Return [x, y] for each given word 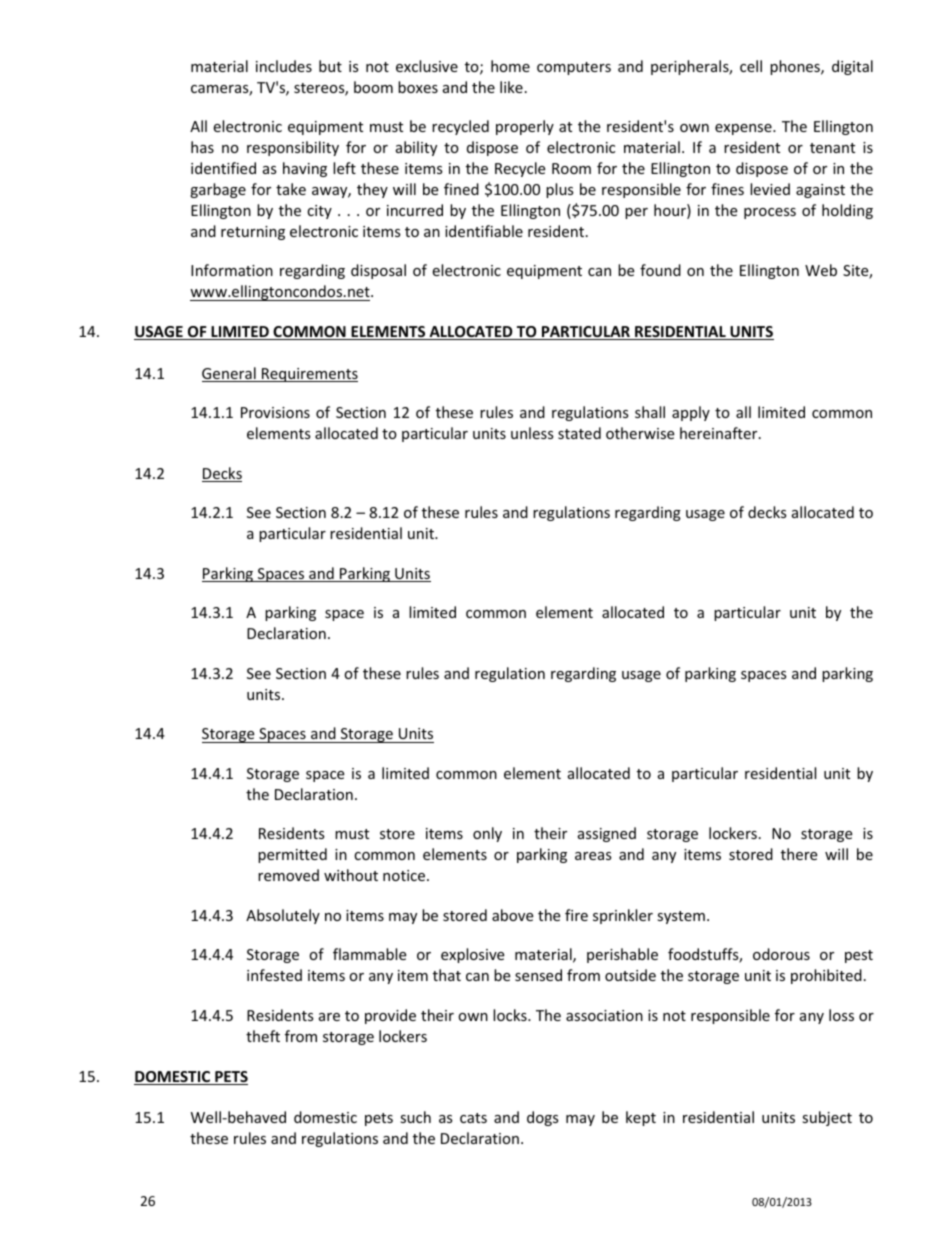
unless [532, 433]
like [511, 87]
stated [579, 433]
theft [263, 1036]
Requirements [309, 375]
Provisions [275, 412]
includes [284, 66]
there [799, 854]
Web [821, 270]
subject [827, 1118]
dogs [543, 1118]
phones [796, 67]
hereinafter [720, 433]
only [487, 834]
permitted [292, 855]
